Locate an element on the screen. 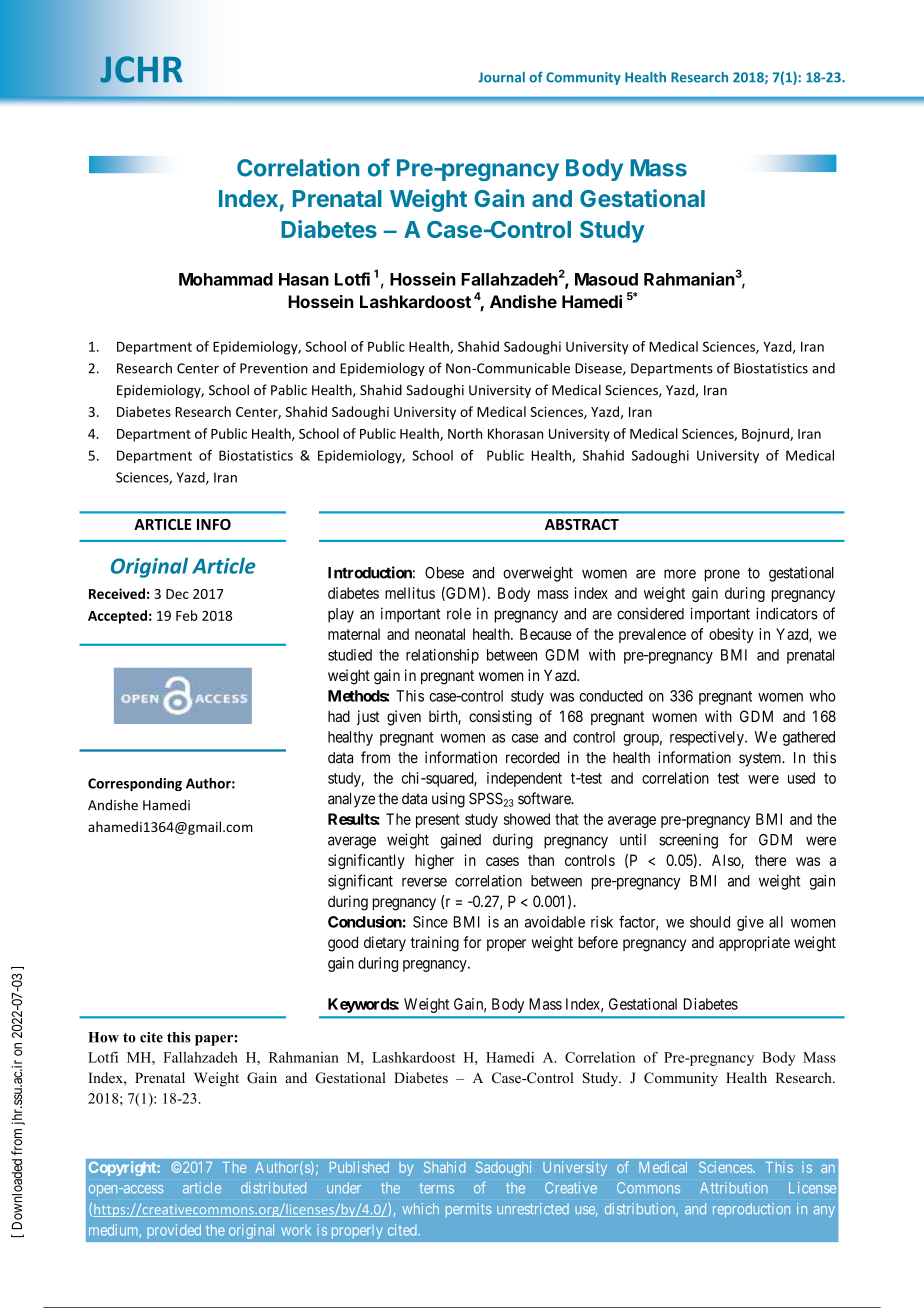  obesity is located at coordinates (731, 635).
